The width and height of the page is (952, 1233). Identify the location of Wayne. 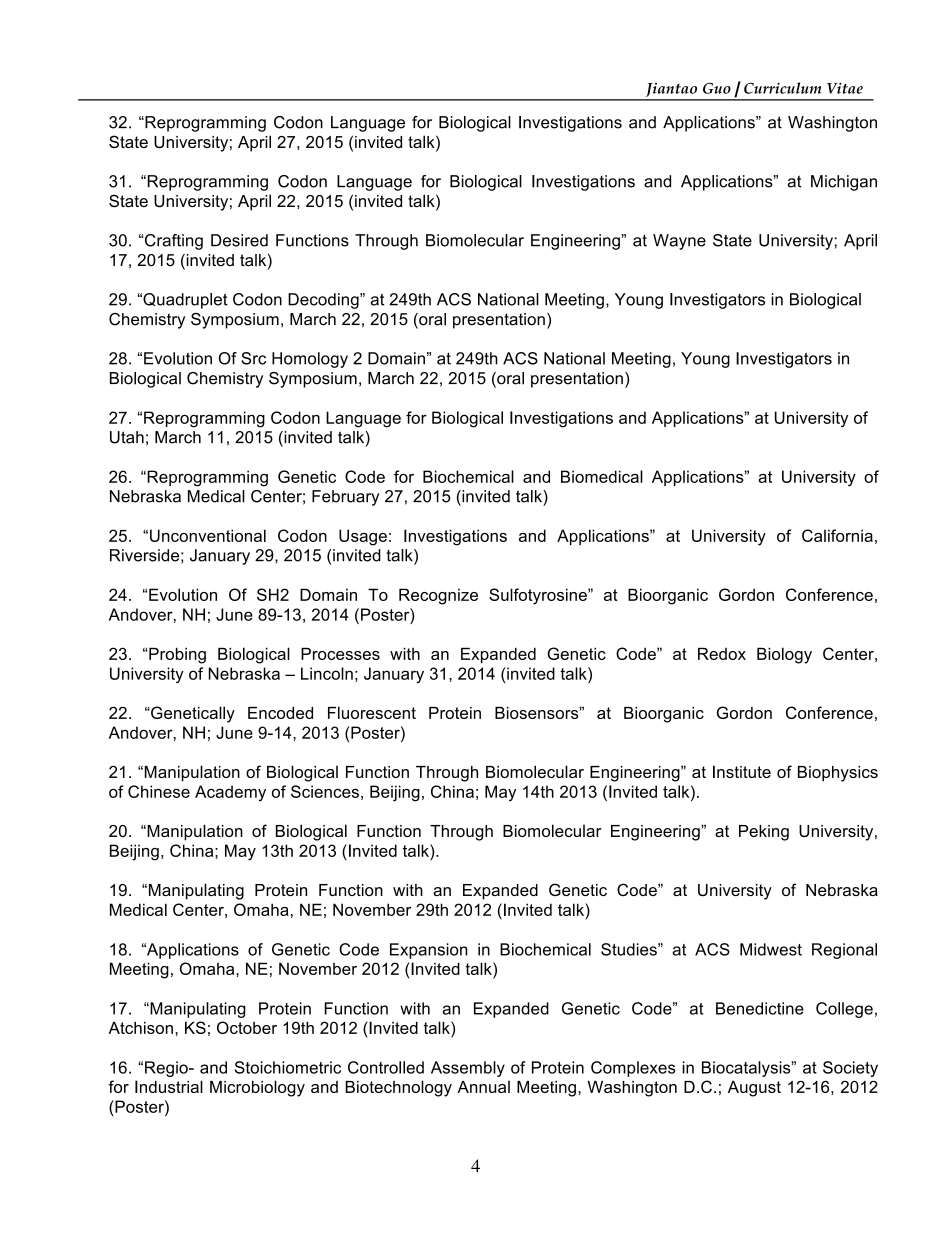
(679, 242).
